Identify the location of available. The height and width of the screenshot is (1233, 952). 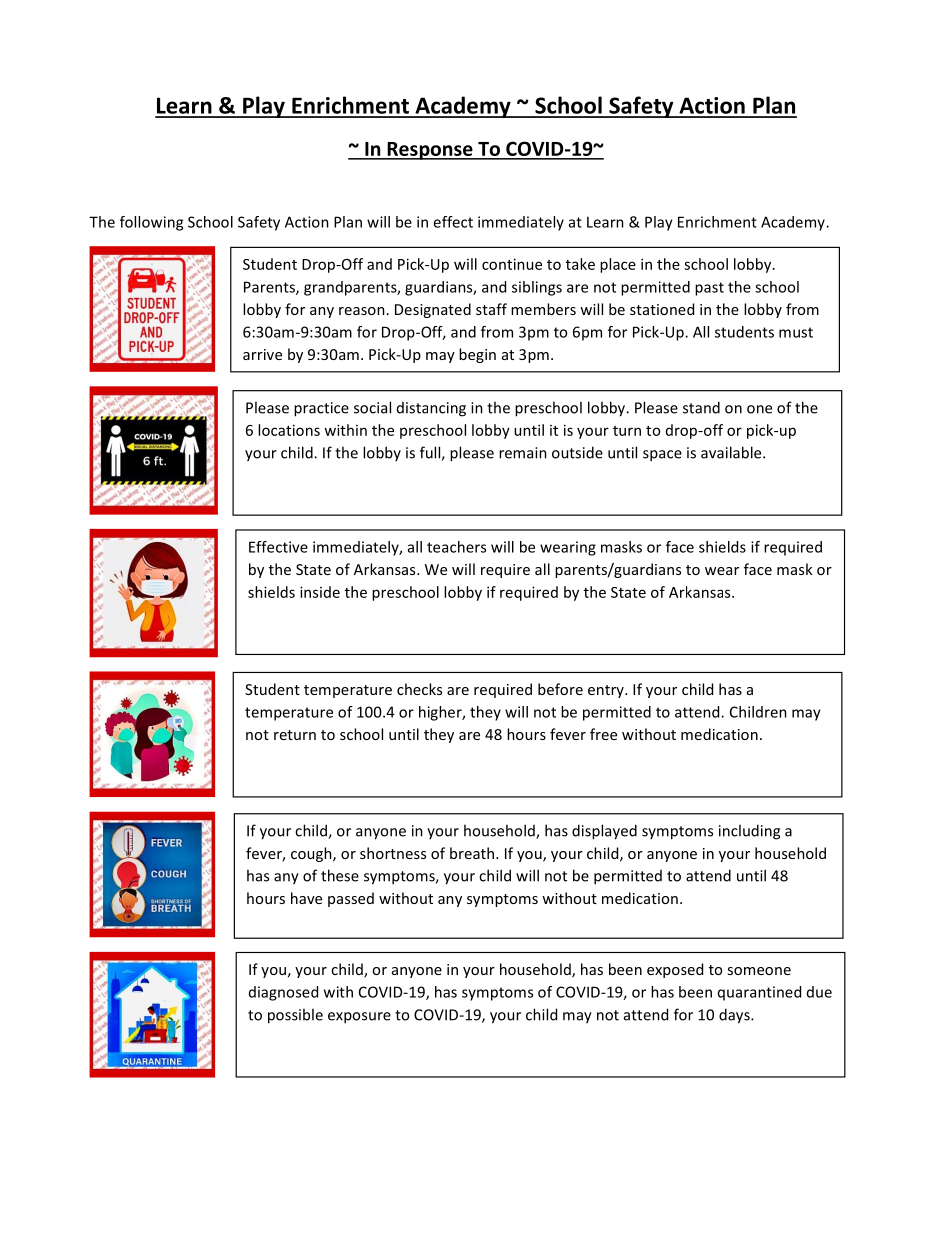
(732, 452).
